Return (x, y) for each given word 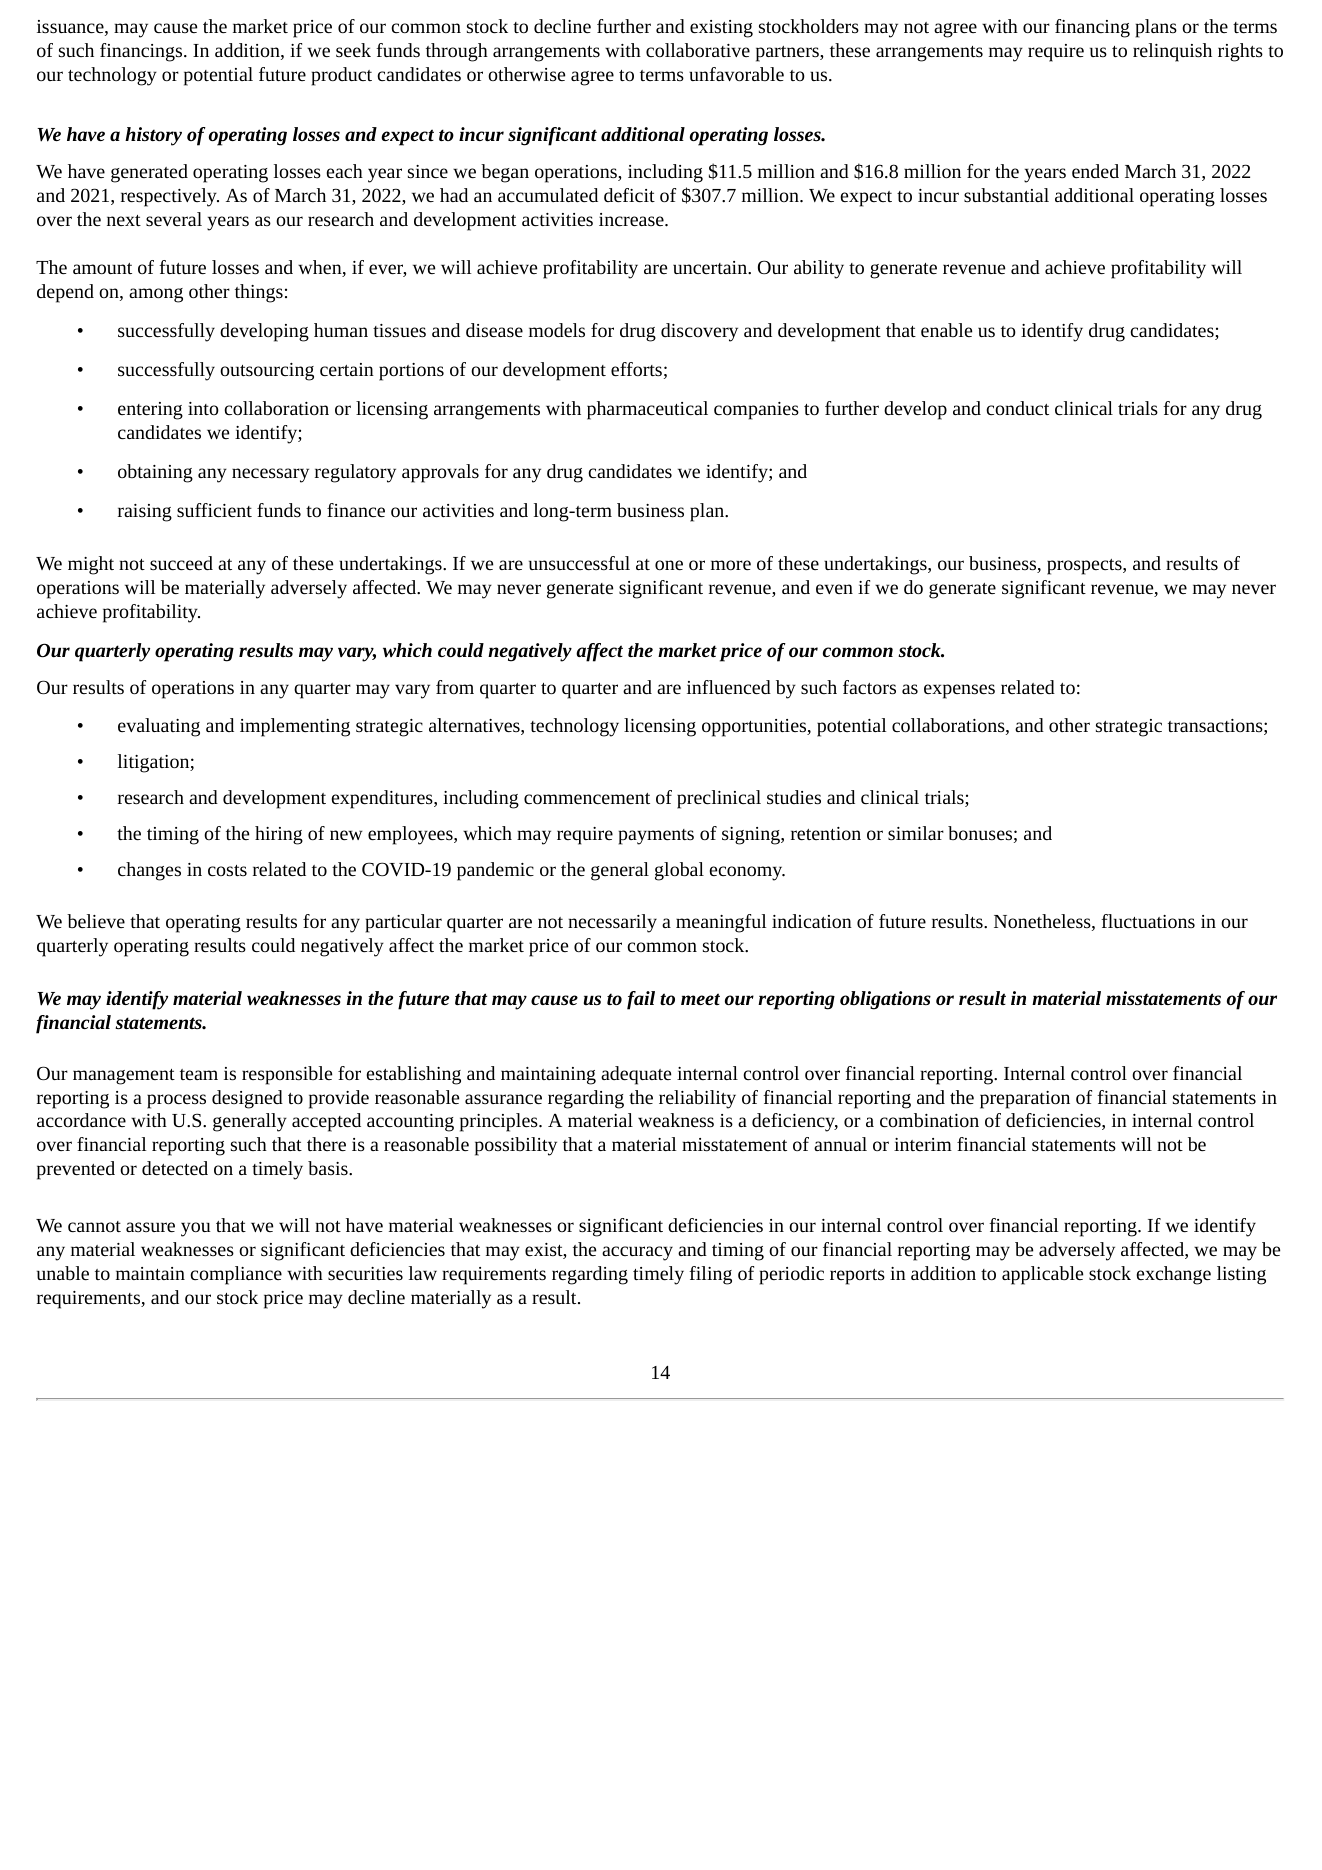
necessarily (612, 923)
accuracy (637, 1253)
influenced (729, 687)
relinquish (1172, 52)
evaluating (159, 727)
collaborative (698, 50)
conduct (1017, 408)
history (153, 136)
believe (96, 921)
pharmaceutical (647, 410)
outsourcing (267, 372)
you (196, 1229)
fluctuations (1148, 921)
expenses (959, 691)
